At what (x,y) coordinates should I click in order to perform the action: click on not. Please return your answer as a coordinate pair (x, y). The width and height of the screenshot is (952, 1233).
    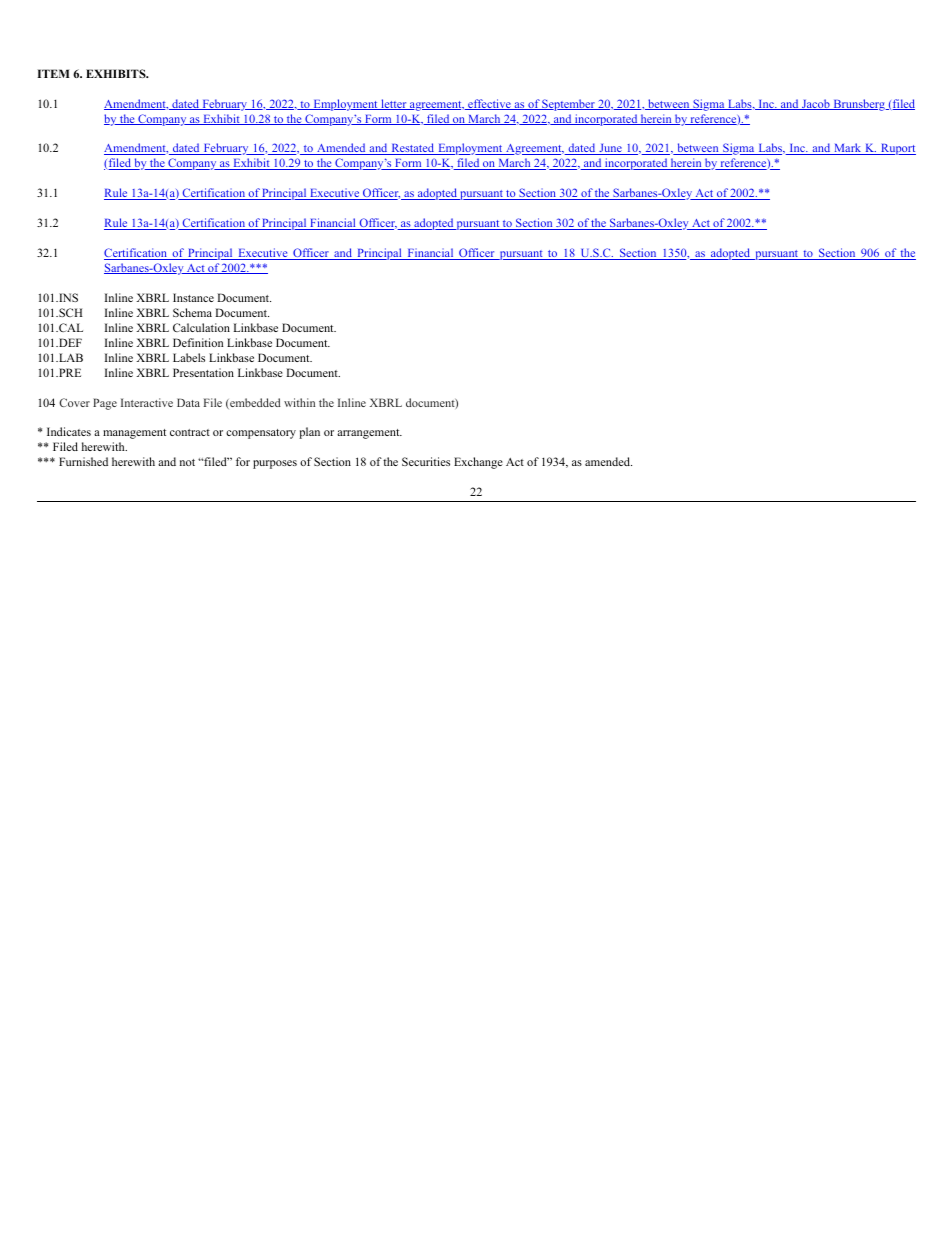
    Looking at the image, I should click on (187, 462).
